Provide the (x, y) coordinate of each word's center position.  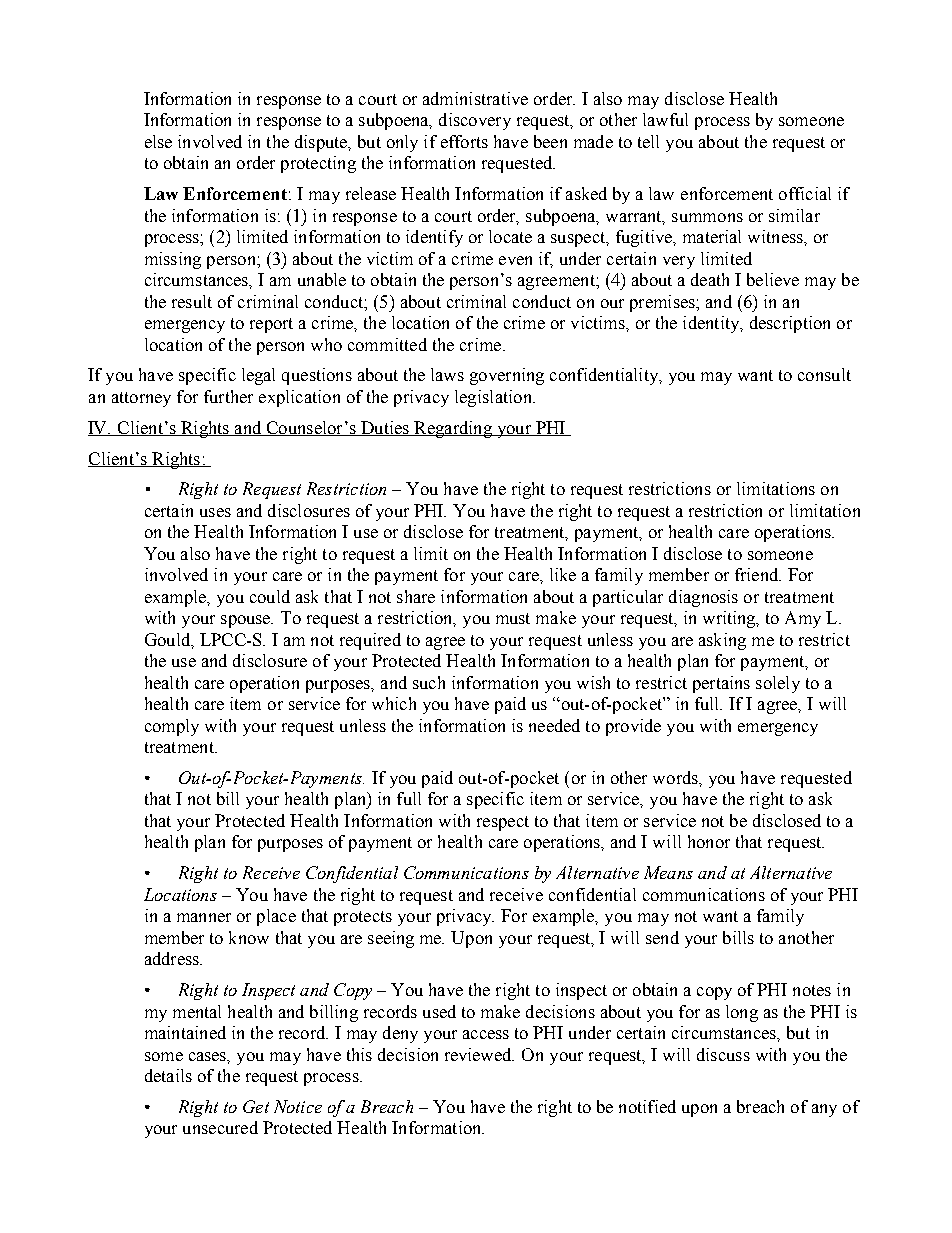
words (676, 777)
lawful (665, 119)
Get (256, 1106)
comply (172, 727)
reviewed (479, 1054)
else (158, 141)
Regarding (453, 429)
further (228, 396)
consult (824, 374)
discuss (723, 1054)
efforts (464, 141)
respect (503, 823)
